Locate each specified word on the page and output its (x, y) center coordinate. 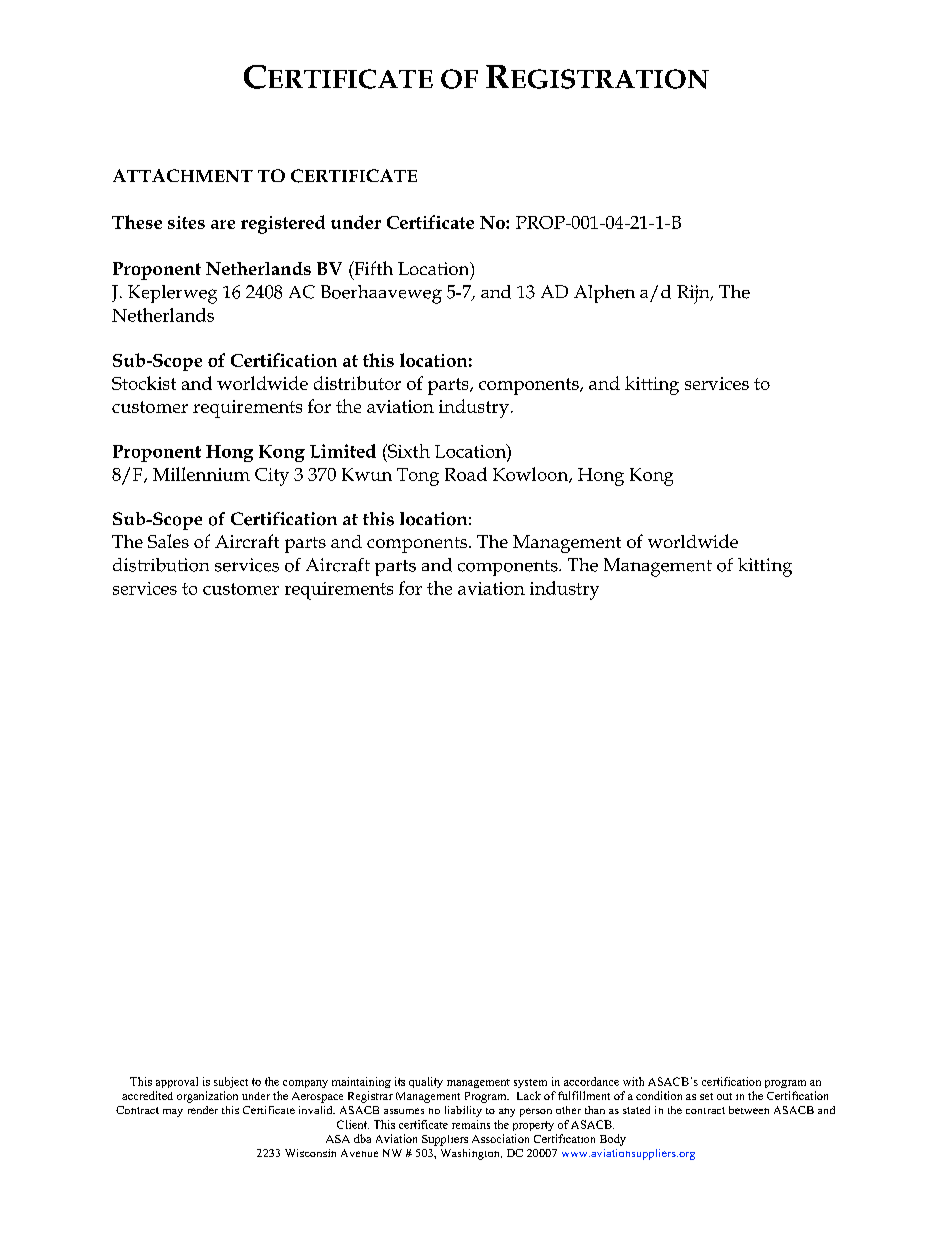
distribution (161, 565)
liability (463, 1111)
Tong (418, 477)
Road (466, 474)
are (223, 224)
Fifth (372, 268)
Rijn (694, 294)
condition (659, 1095)
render (203, 1110)
